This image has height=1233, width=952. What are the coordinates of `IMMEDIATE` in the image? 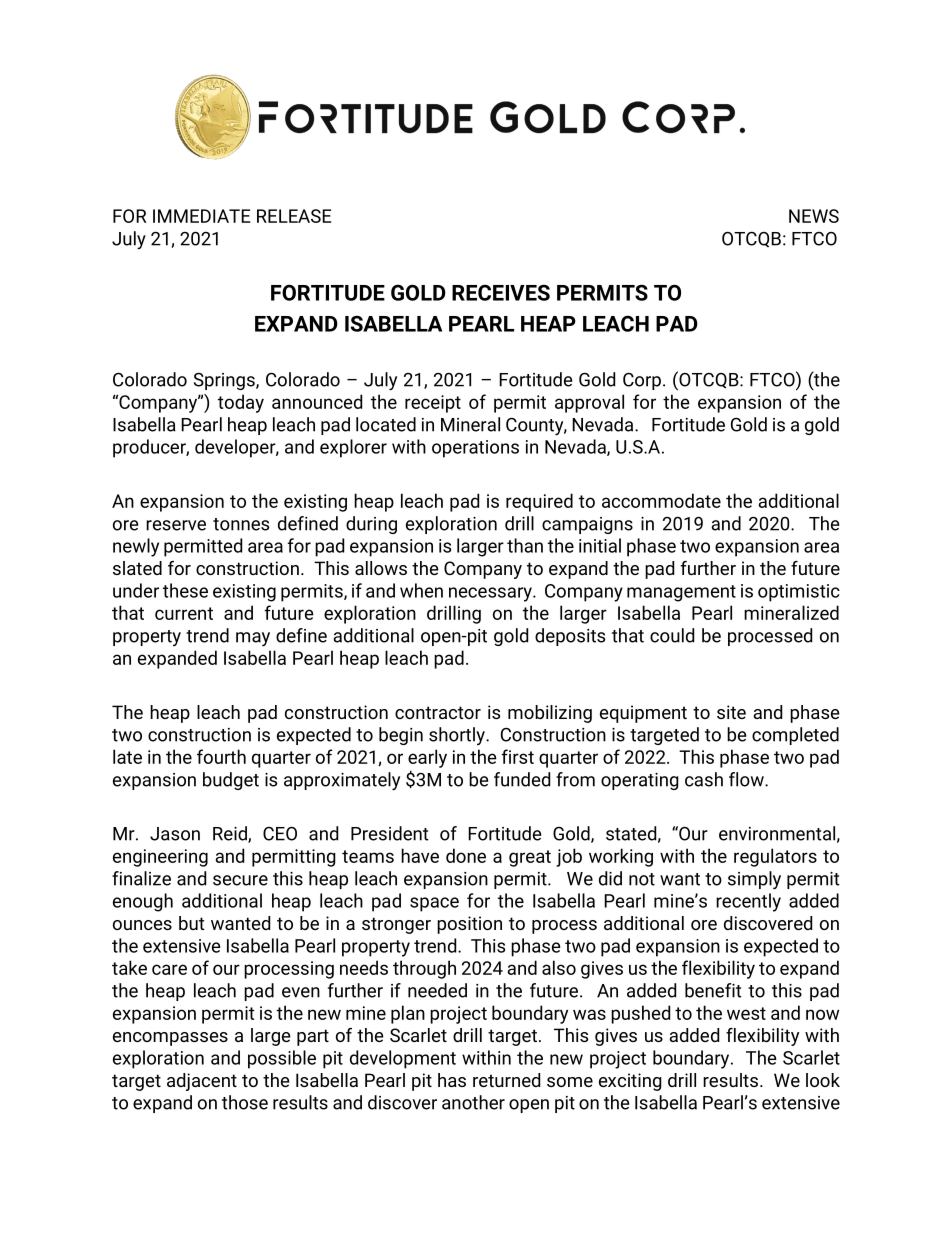 It's located at (201, 216).
